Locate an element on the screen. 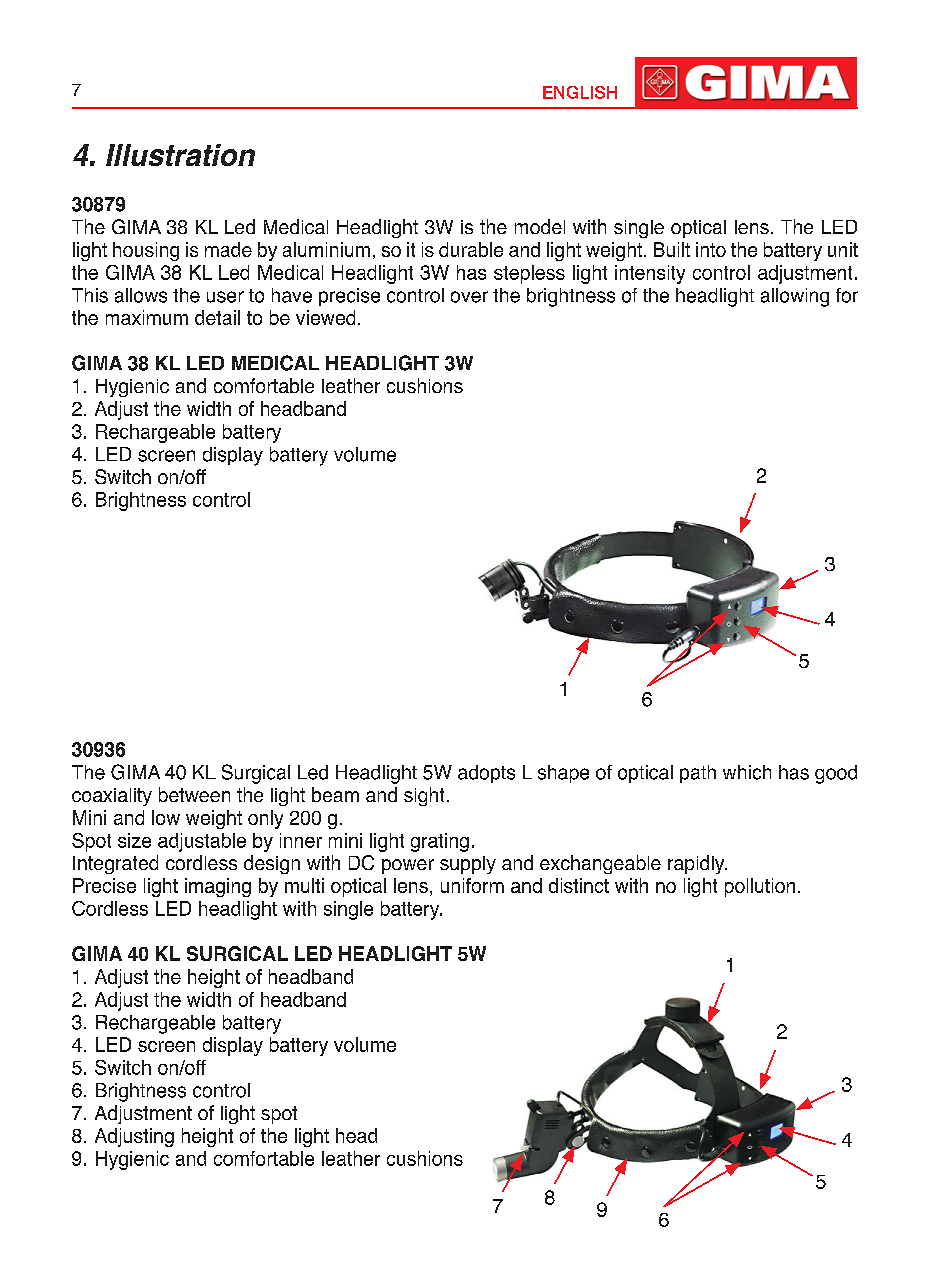  allowing is located at coordinates (795, 297).
